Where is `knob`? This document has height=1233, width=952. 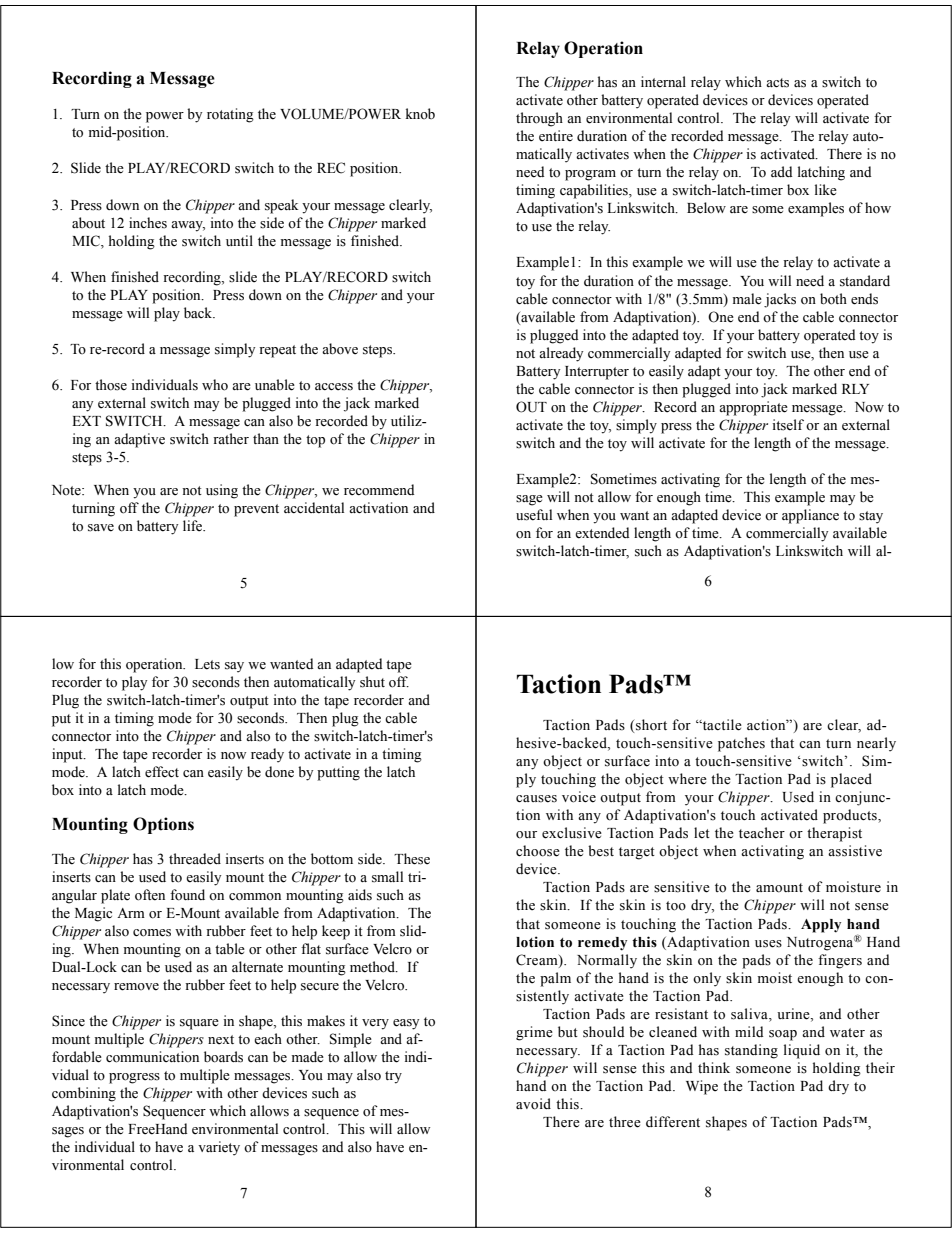 knob is located at coordinates (420, 113).
